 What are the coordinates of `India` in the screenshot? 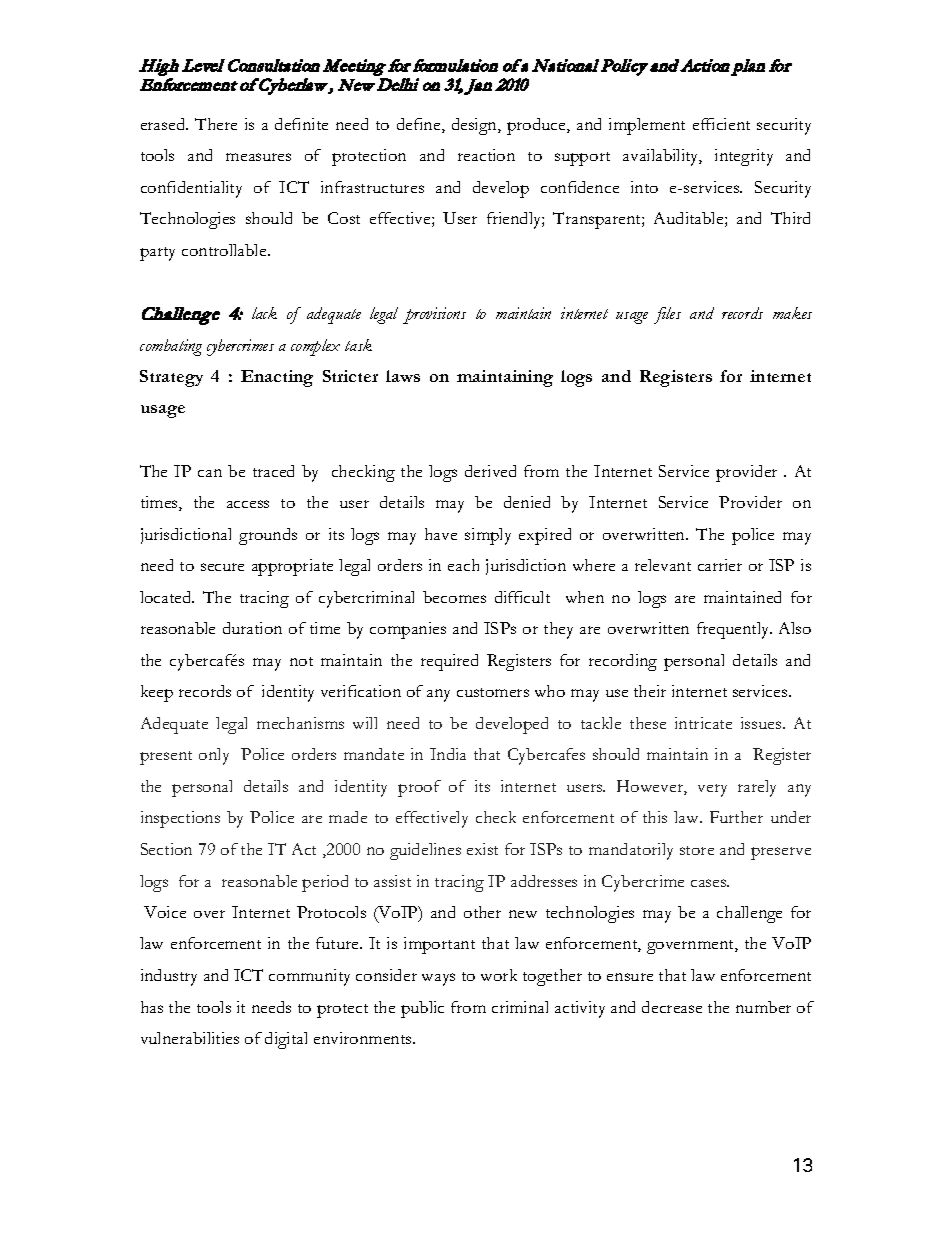 It's located at (448, 754).
